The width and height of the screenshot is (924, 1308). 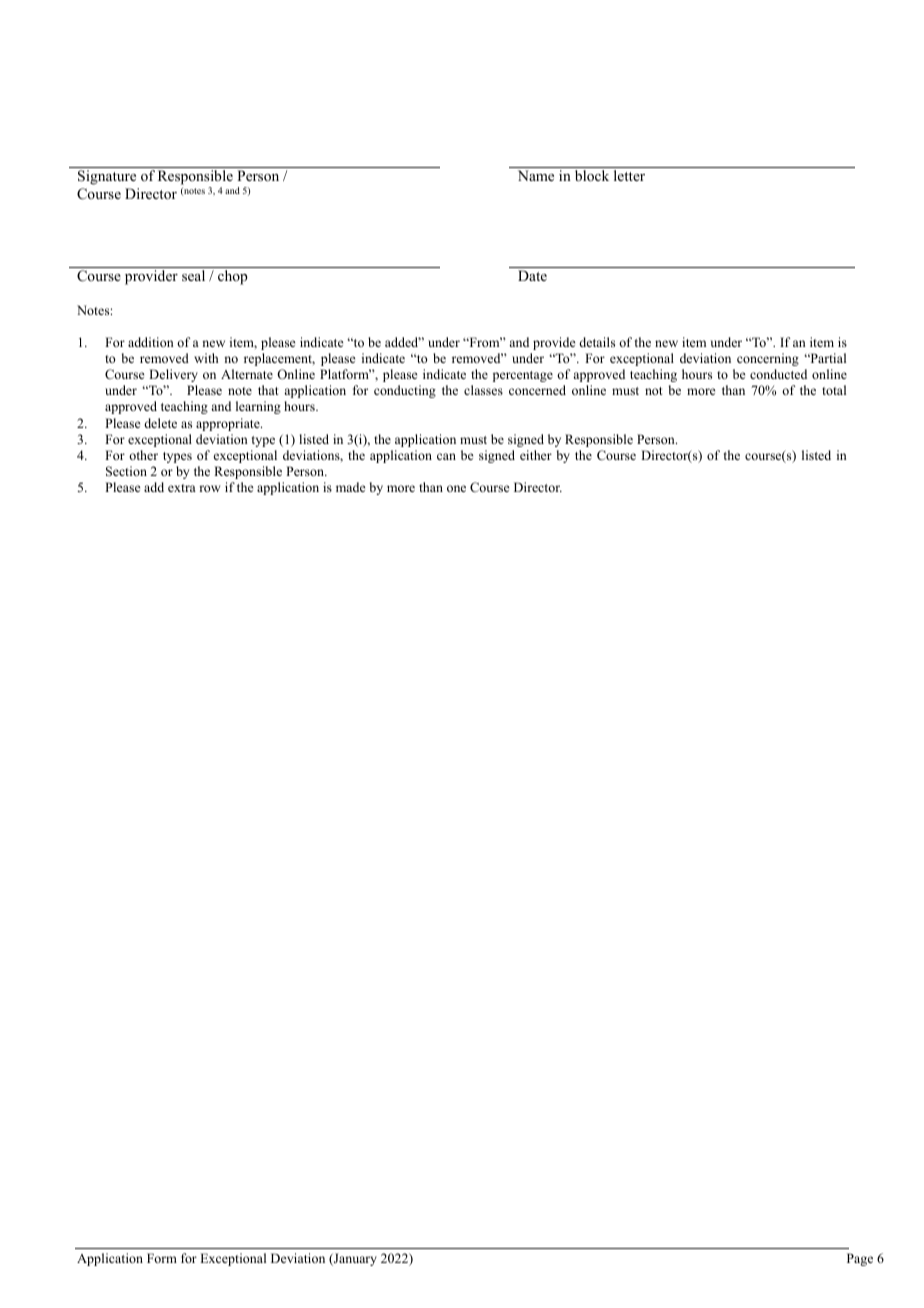 I want to click on row, so click(x=209, y=488).
